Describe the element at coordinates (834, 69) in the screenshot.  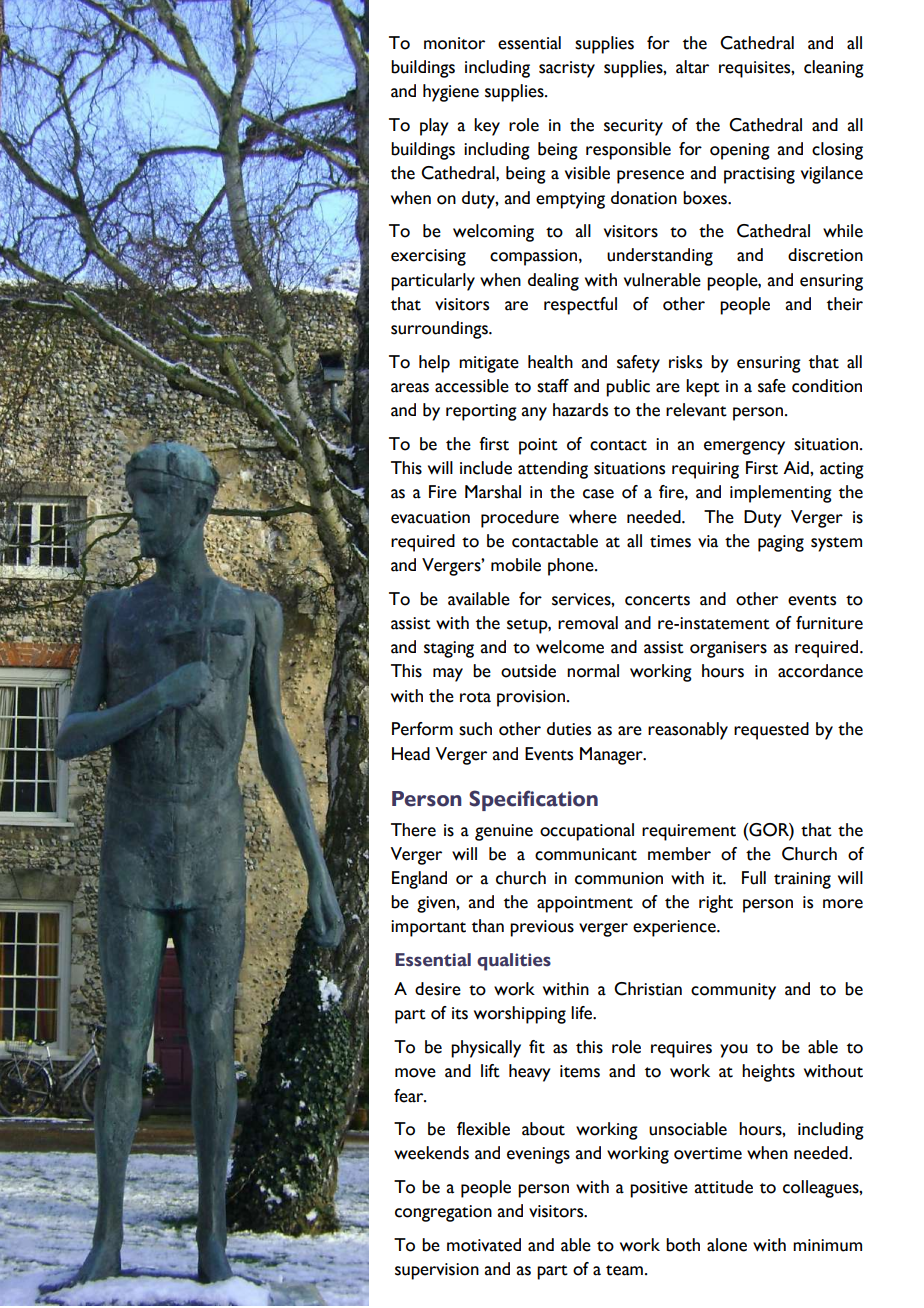
I see `cleaning` at that location.
